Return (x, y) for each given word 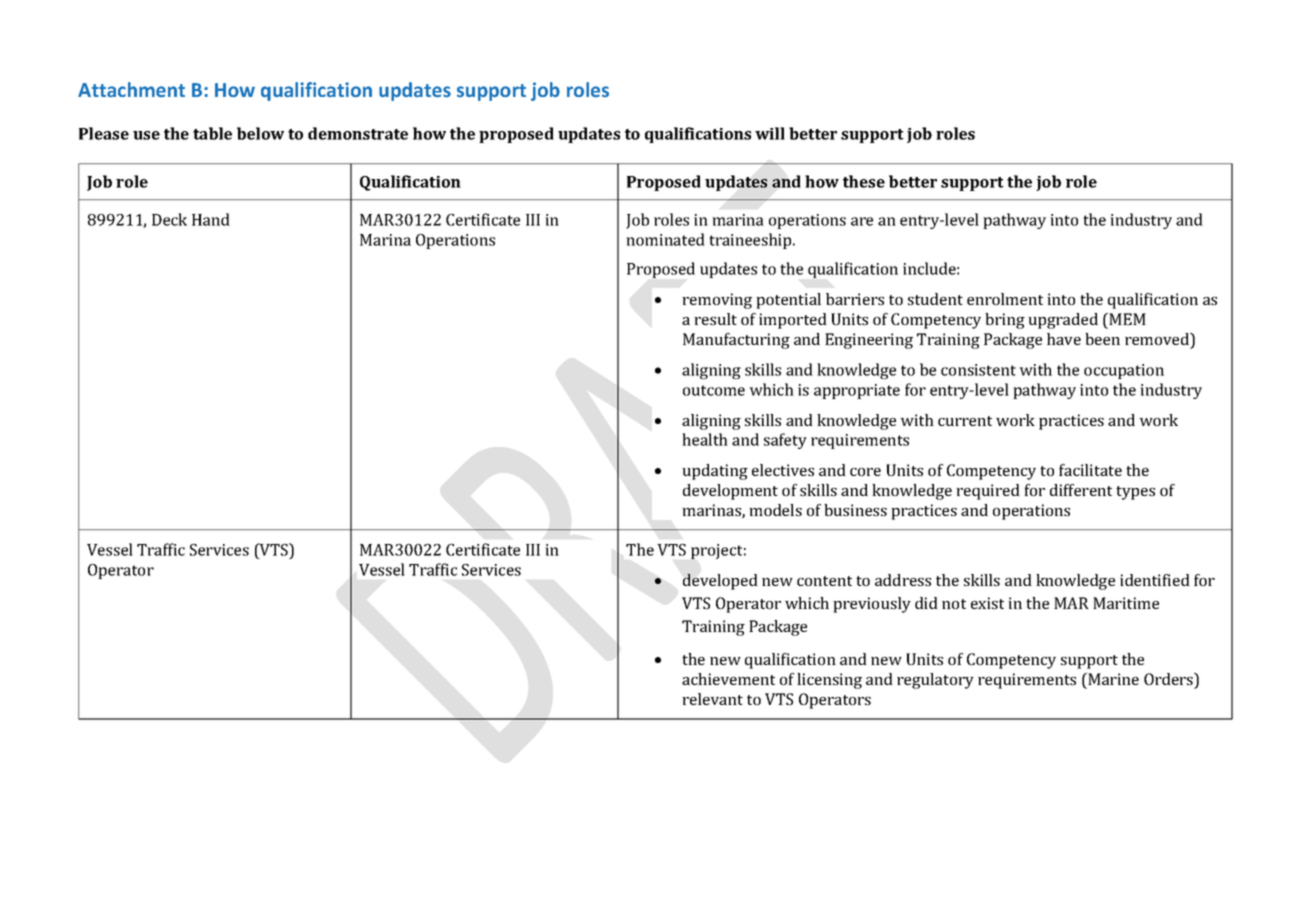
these (864, 181)
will (770, 133)
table (212, 133)
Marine (1112, 679)
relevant (712, 699)
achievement (728, 679)
